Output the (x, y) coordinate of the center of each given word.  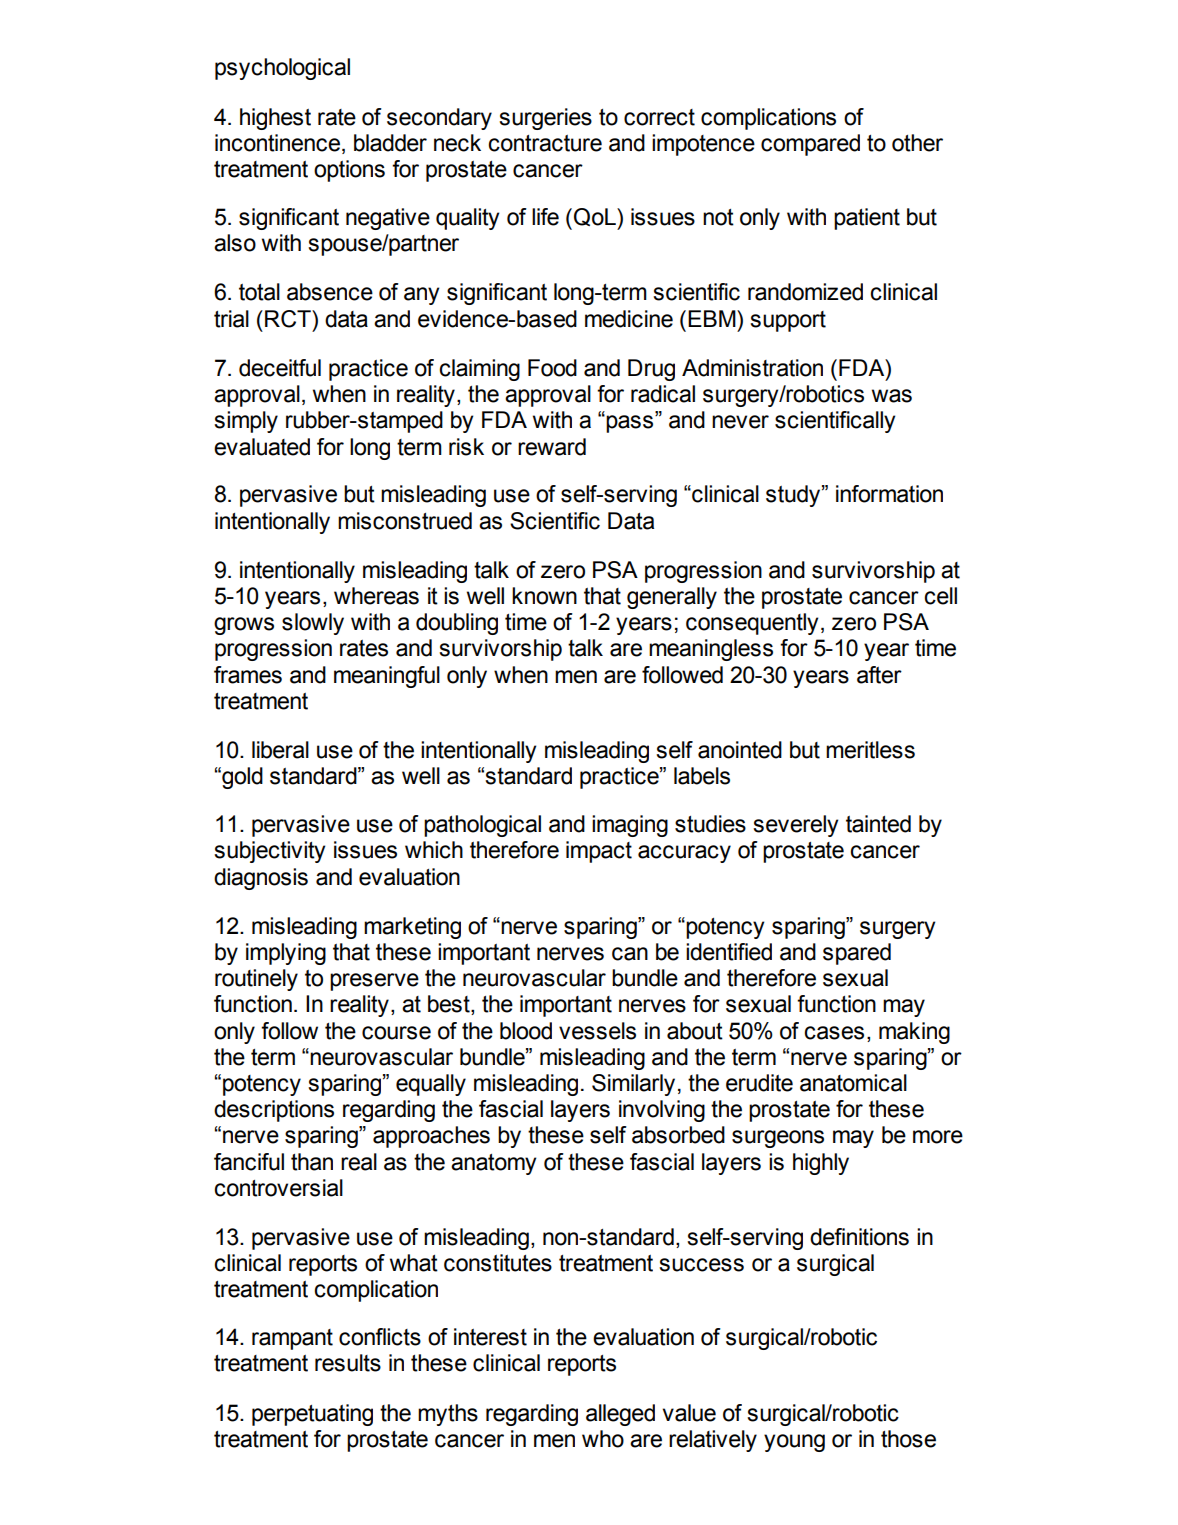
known (544, 596)
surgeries (545, 119)
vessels (597, 1031)
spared (857, 954)
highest (275, 119)
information (889, 494)
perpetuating (312, 1415)
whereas (376, 596)
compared (810, 145)
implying (286, 954)
